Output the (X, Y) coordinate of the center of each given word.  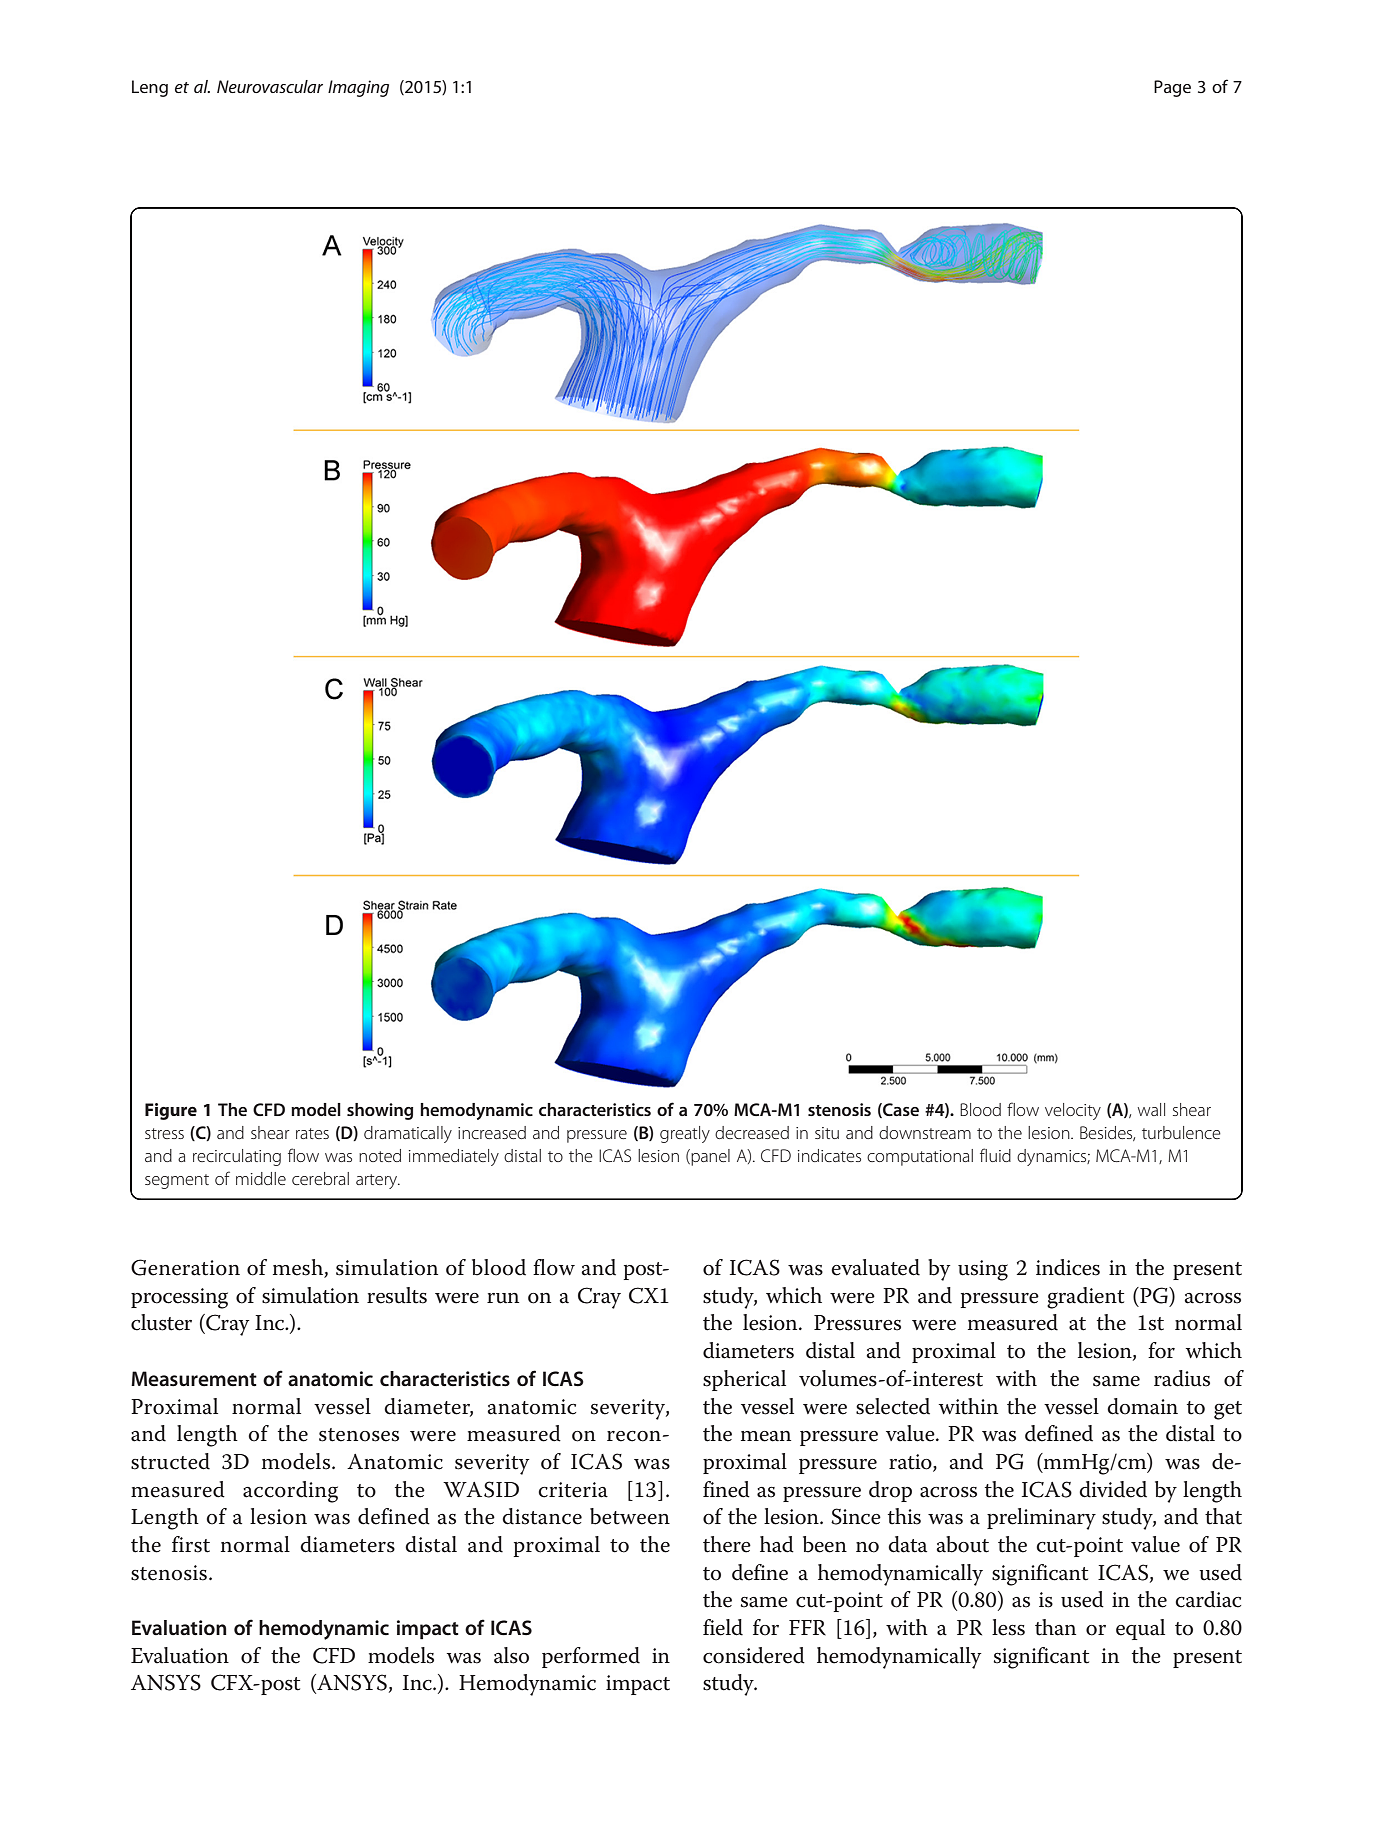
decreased (752, 1132)
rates (312, 1133)
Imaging (358, 88)
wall (1151, 1109)
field (723, 1627)
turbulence (1181, 1132)
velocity (1073, 1111)
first (191, 1544)
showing (380, 1111)
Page (1172, 88)
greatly (685, 1134)
